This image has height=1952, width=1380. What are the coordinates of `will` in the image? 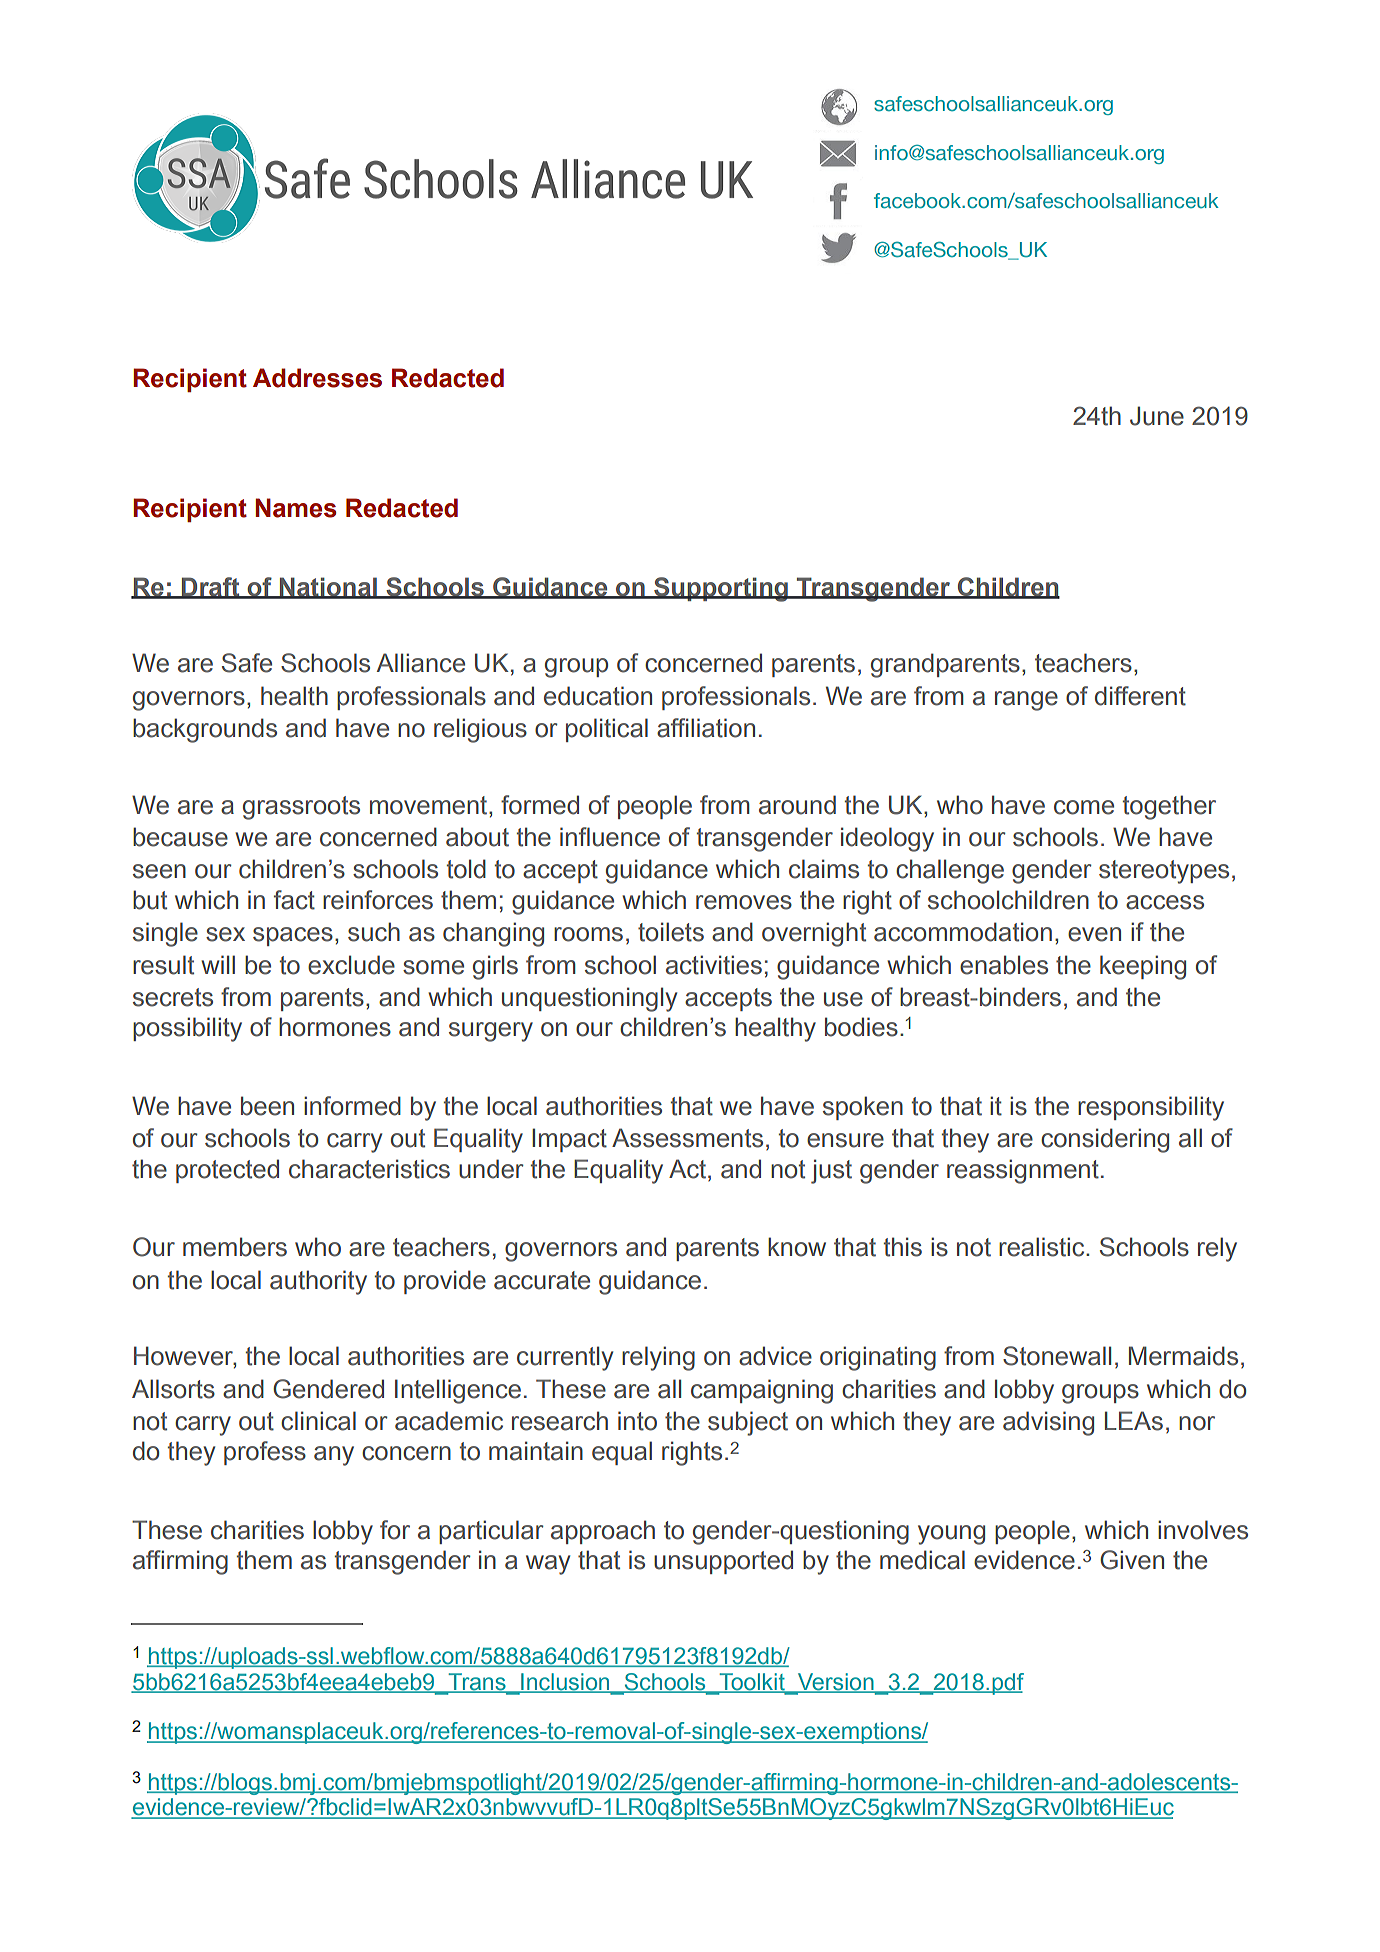 It's located at (218, 964).
